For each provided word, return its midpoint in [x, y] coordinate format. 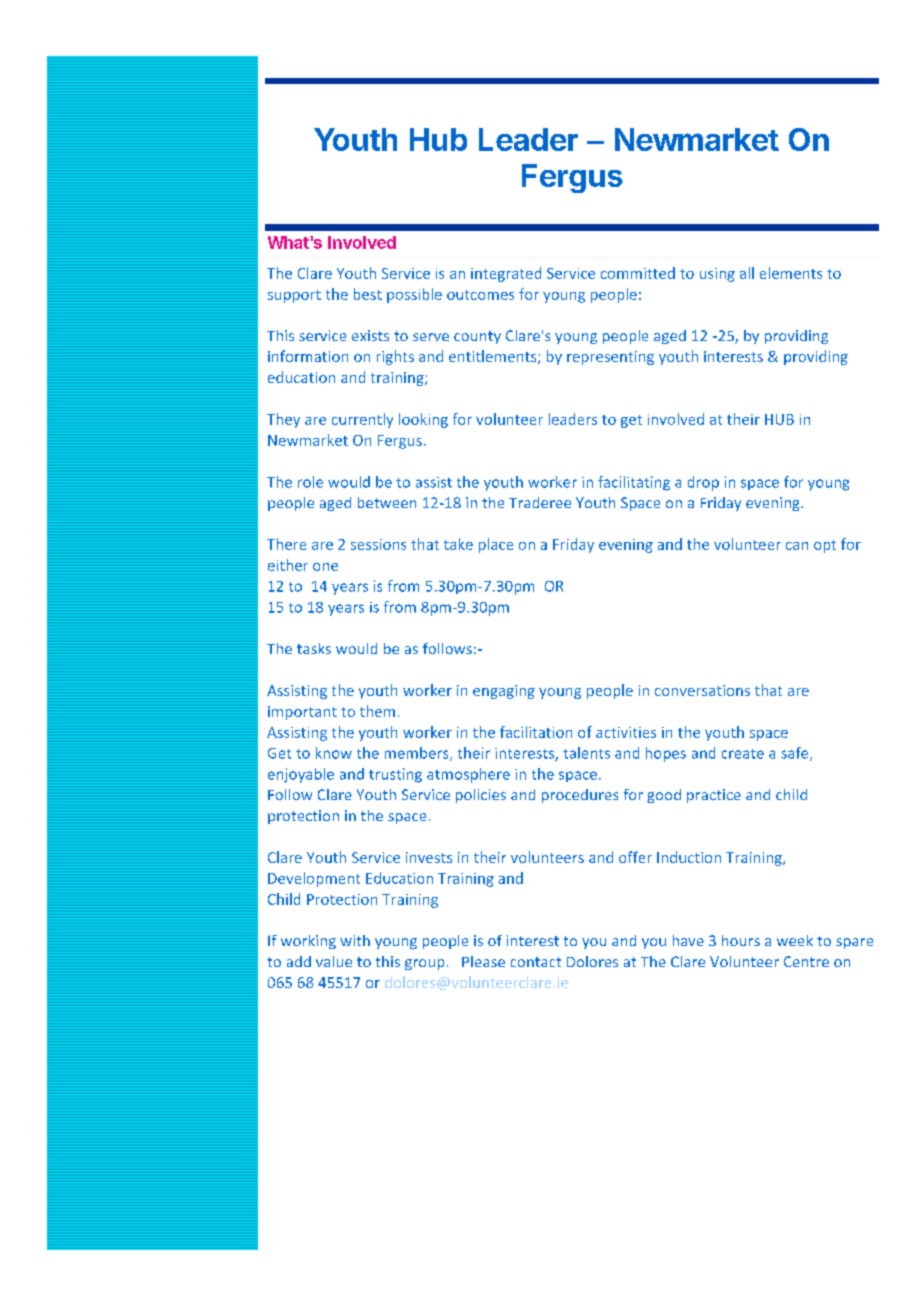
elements [791, 273]
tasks [314, 648]
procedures [580, 796]
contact [536, 962]
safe [796, 754]
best [368, 294]
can [797, 546]
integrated [506, 274]
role [310, 482]
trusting [395, 775]
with [355, 940]
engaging [504, 692]
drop [703, 483]
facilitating [634, 483]
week [795, 940]
